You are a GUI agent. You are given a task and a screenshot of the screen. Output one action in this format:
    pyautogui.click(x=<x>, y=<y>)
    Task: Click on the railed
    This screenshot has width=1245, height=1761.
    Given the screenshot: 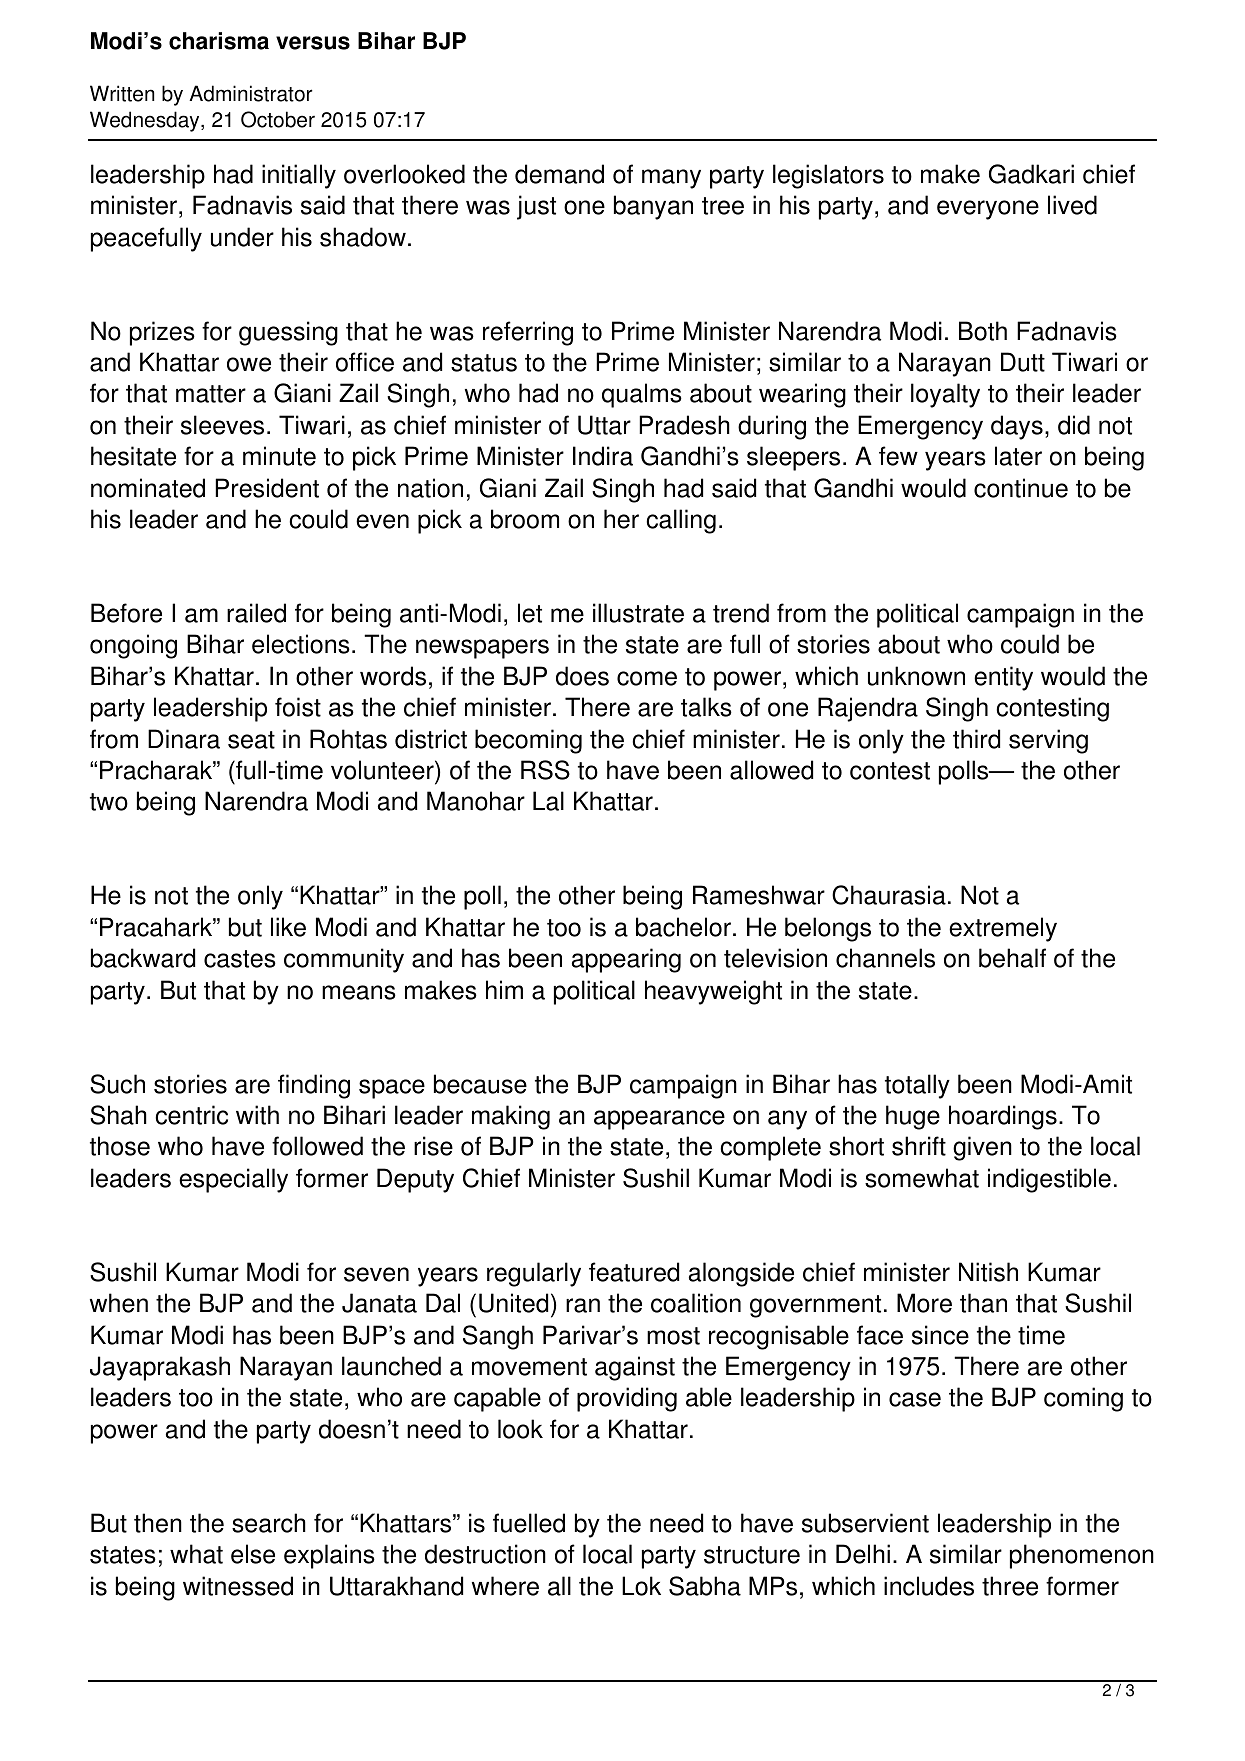 What is the action you would take?
    pyautogui.click(x=256, y=613)
